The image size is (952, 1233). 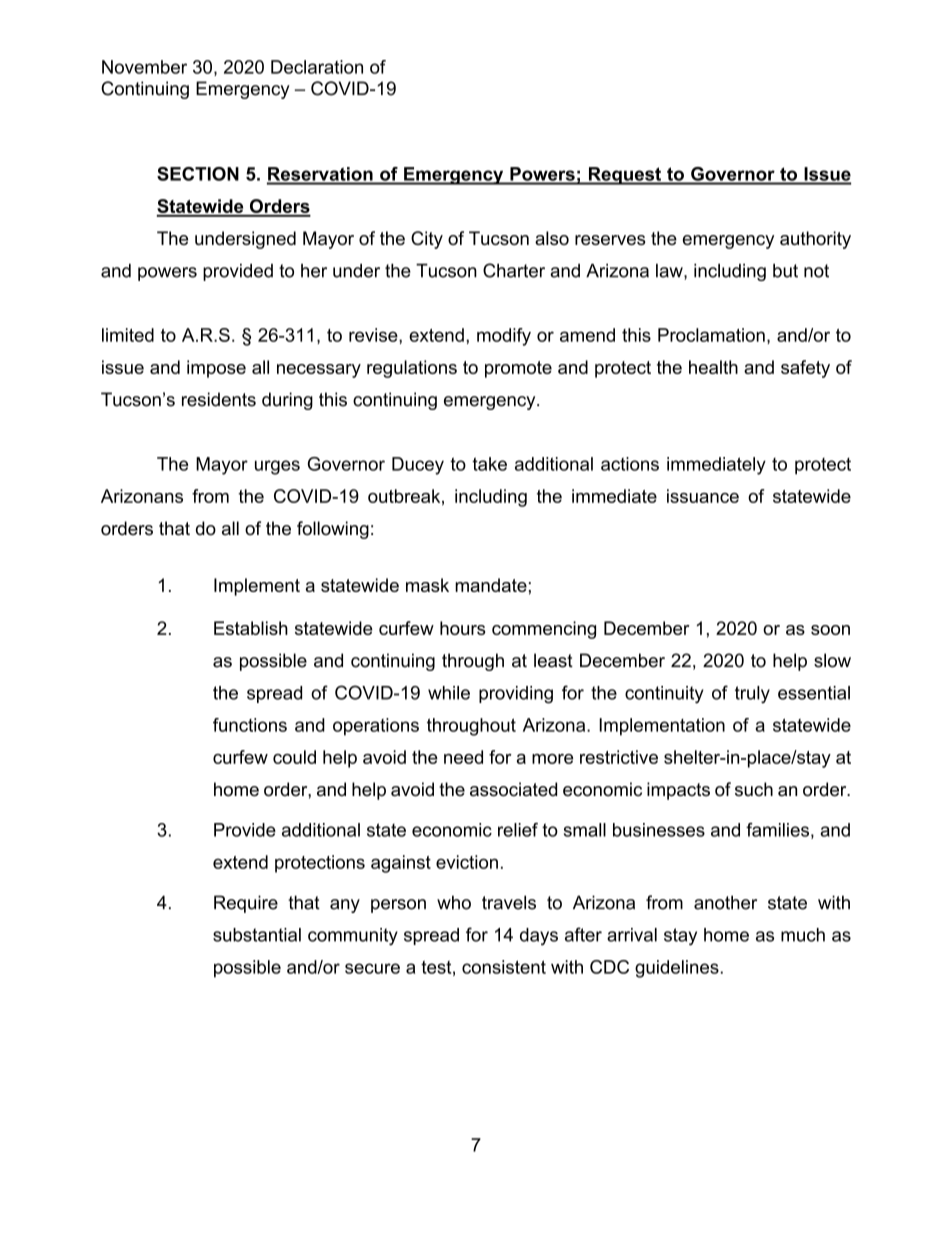 What do you see at coordinates (489, 464) in the page?
I see `take` at bounding box center [489, 464].
